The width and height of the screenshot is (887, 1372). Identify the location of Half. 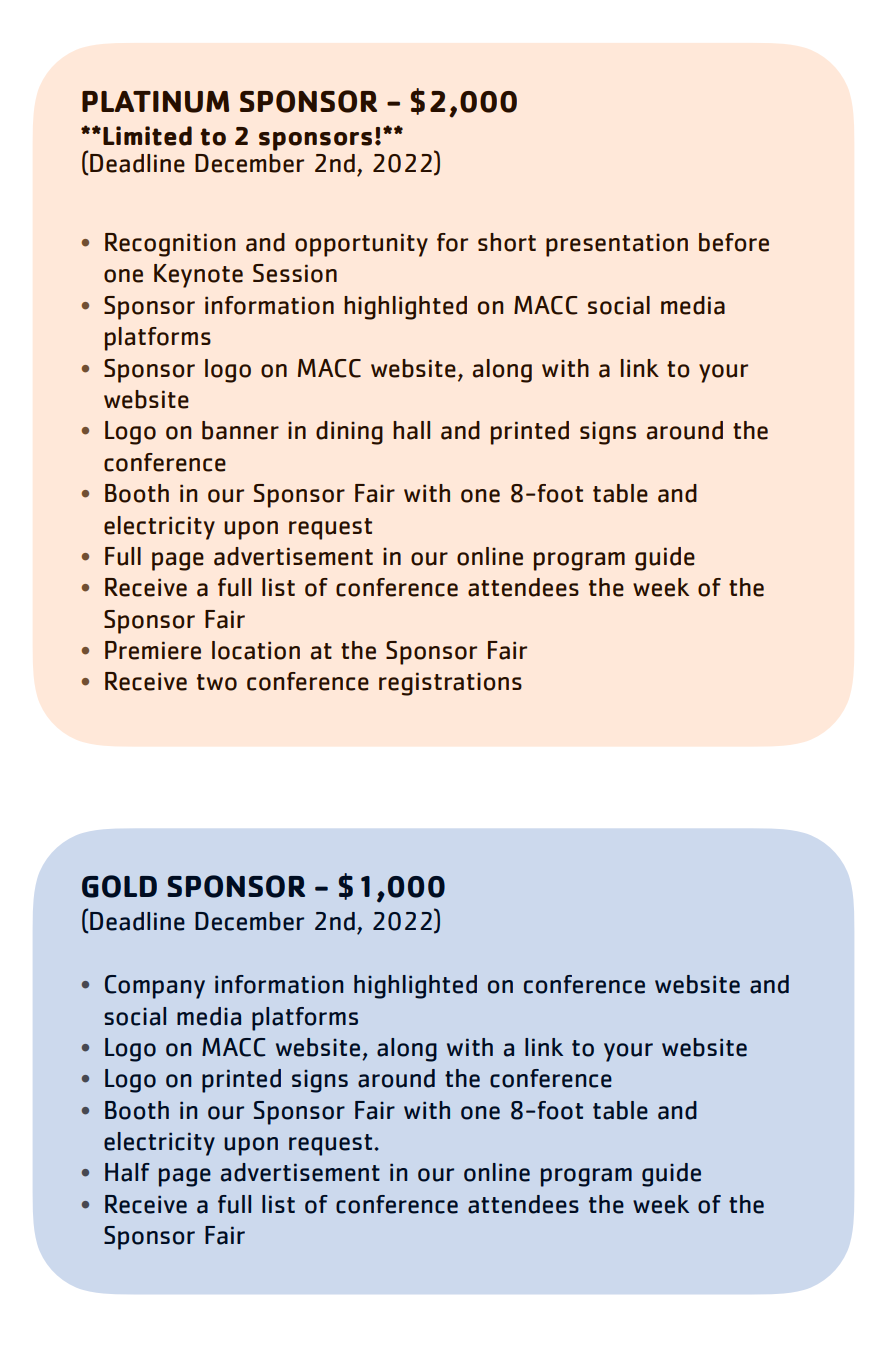
(127, 1172).
